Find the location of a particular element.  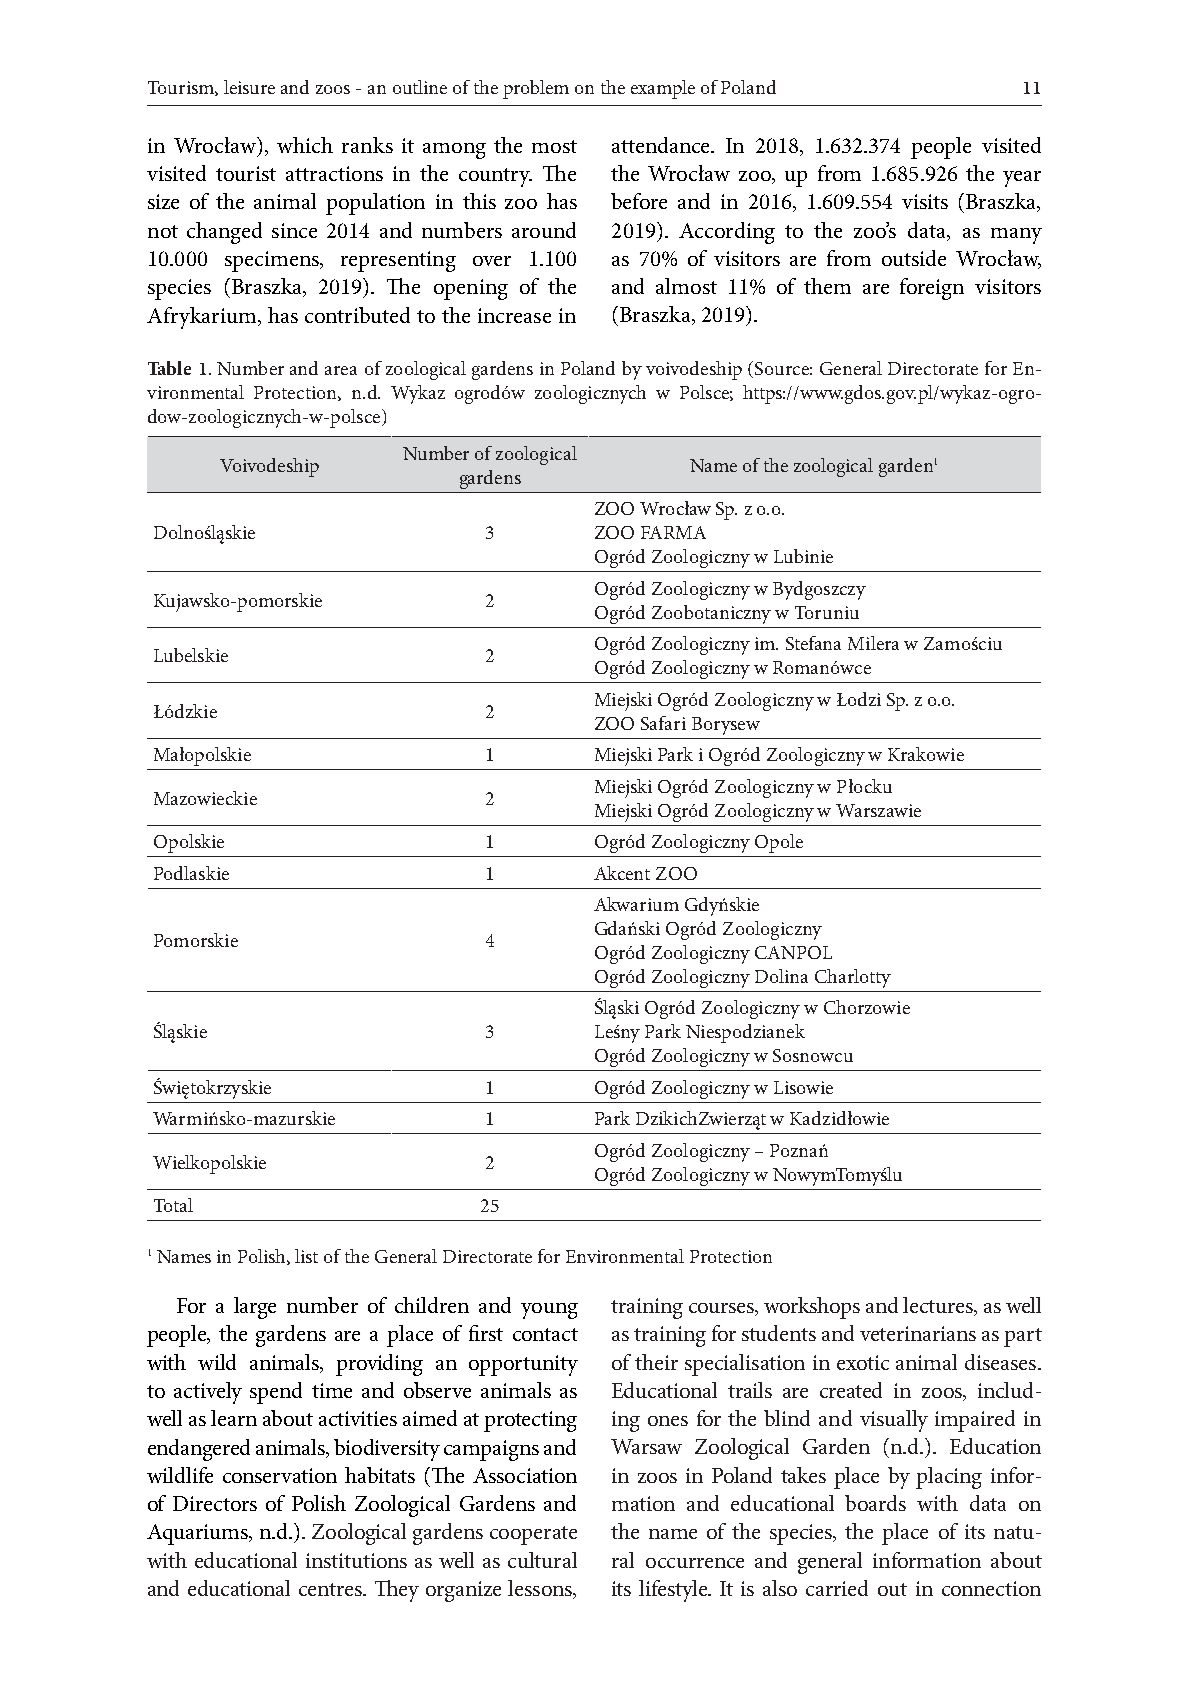

lectures is located at coordinates (939, 1306).
